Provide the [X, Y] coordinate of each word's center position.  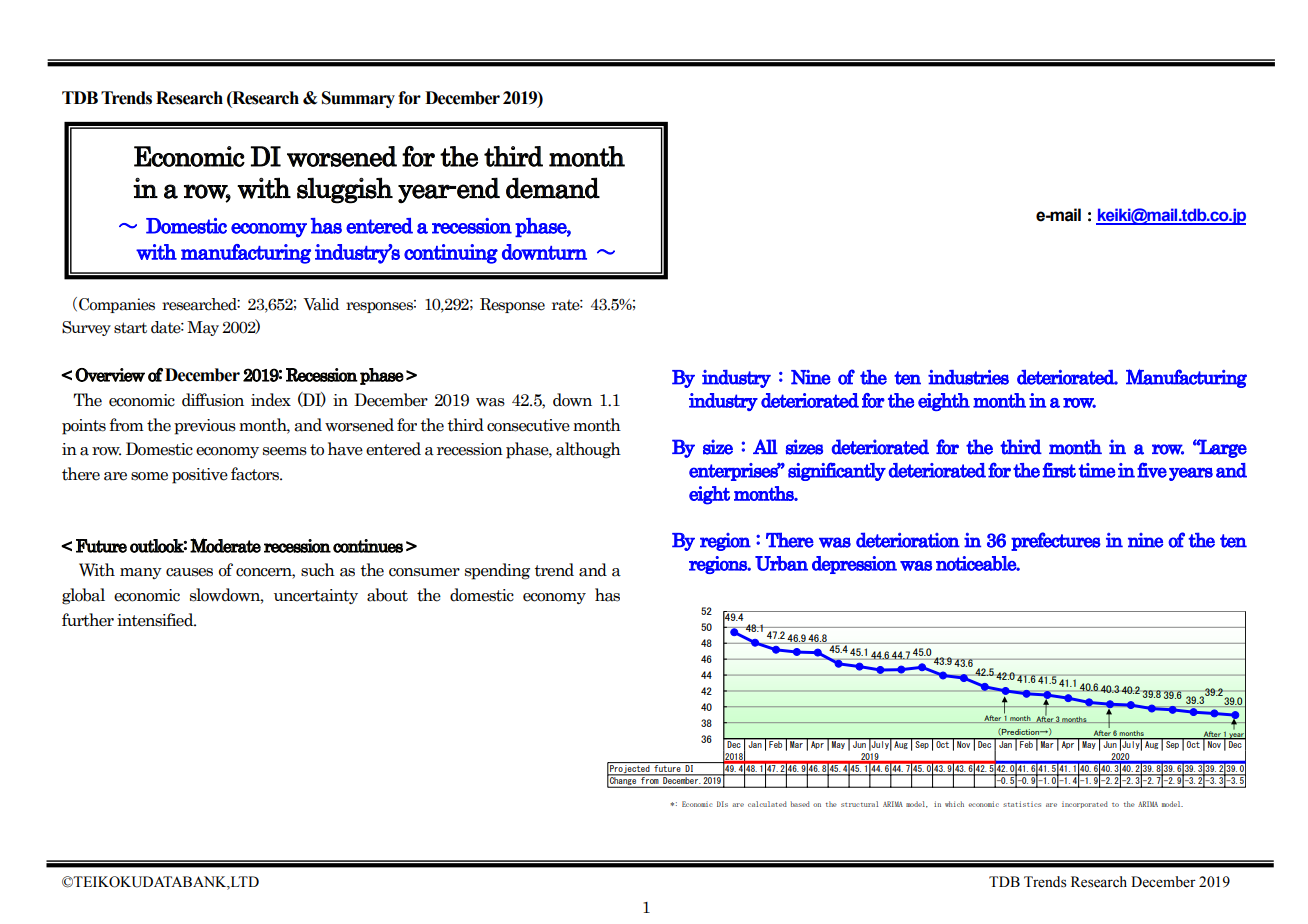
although [588, 450]
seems [285, 451]
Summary [358, 99]
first [1059, 470]
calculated [767, 804]
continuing [451, 254]
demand [553, 188]
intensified [156, 620]
